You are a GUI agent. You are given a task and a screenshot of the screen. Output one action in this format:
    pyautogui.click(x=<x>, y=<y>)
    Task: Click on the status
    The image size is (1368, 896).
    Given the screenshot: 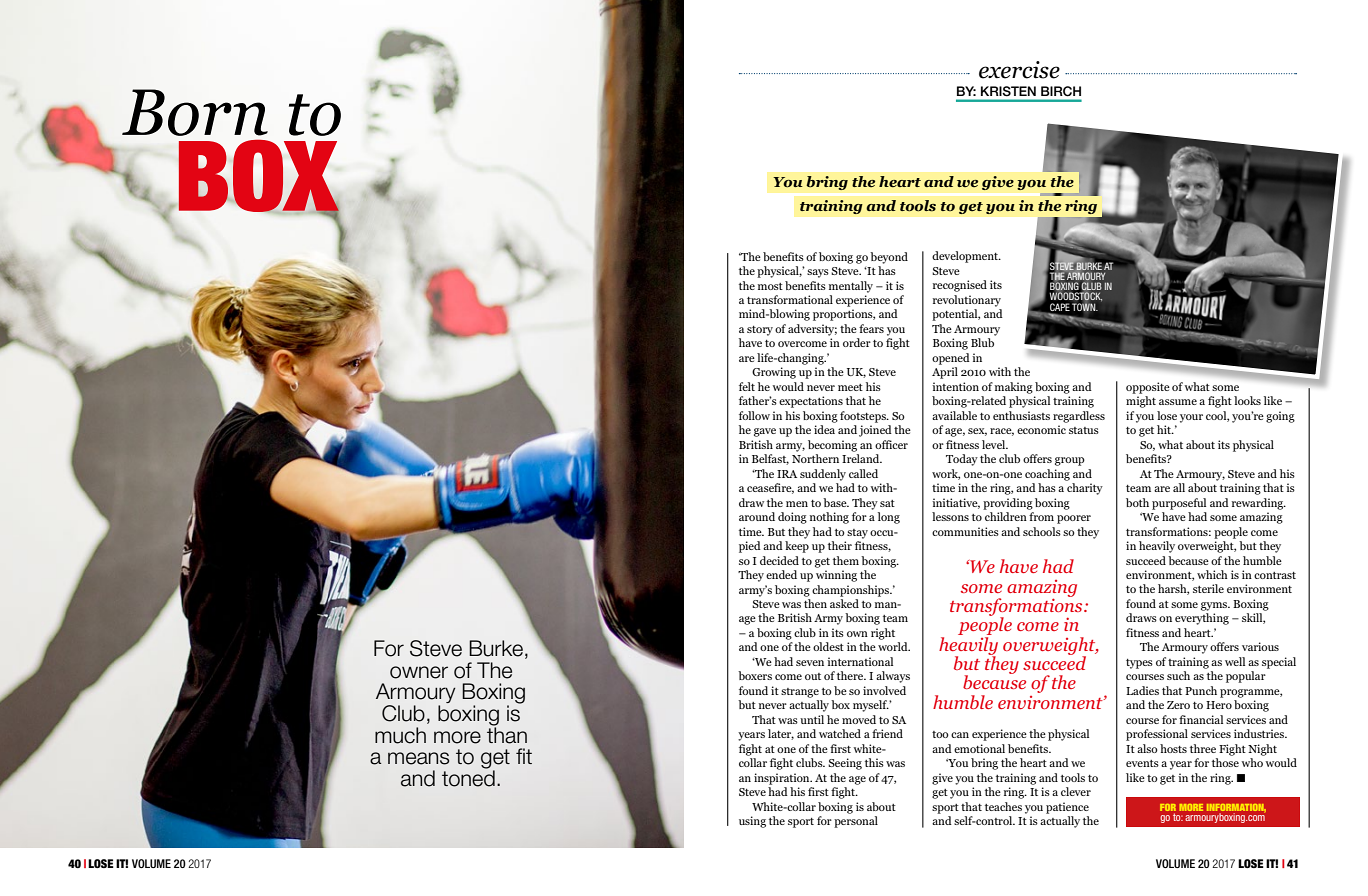 What is the action you would take?
    pyautogui.click(x=1084, y=430)
